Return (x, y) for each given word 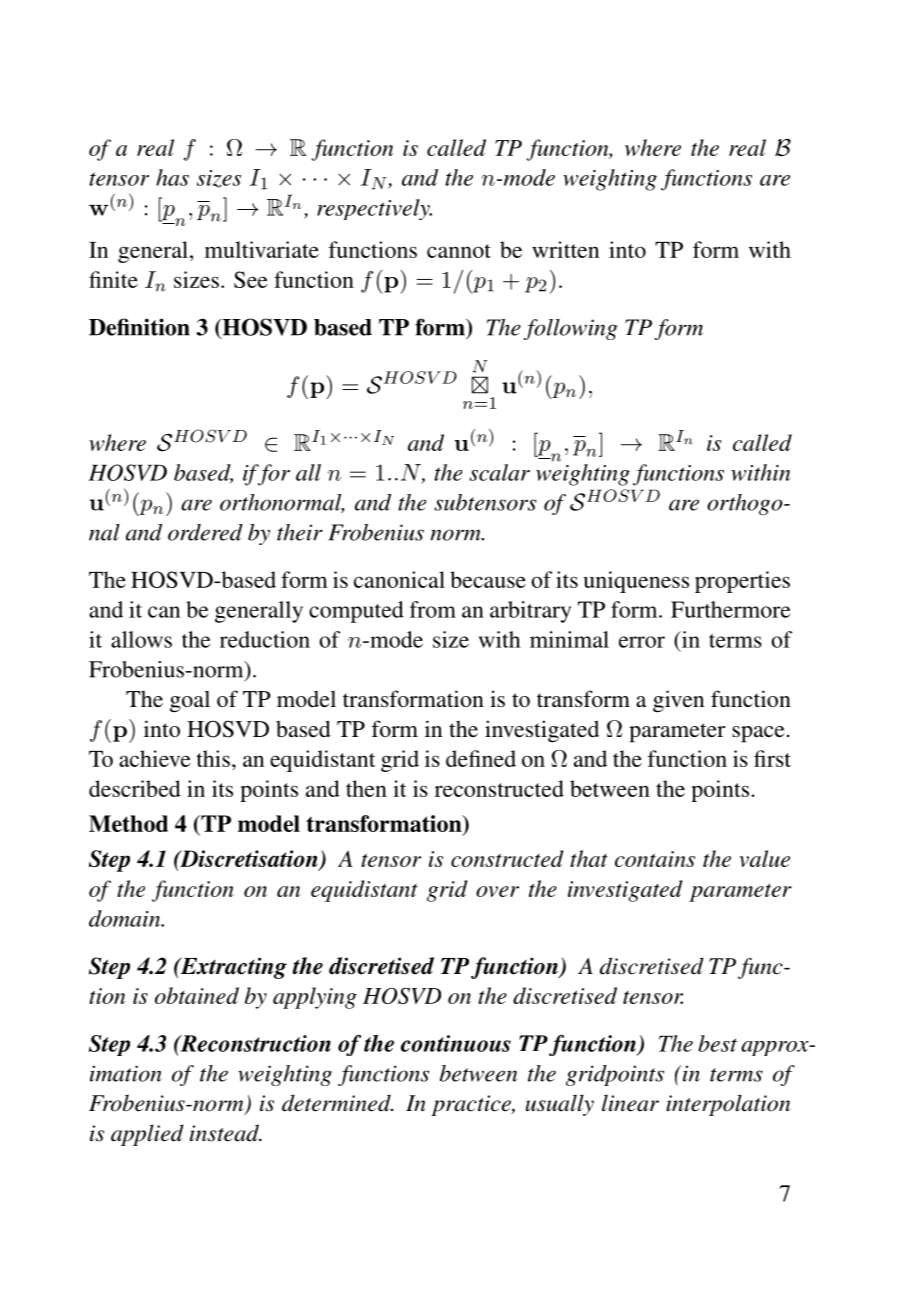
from (433, 609)
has (172, 177)
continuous (456, 1043)
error (642, 642)
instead (225, 1133)
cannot (459, 251)
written (565, 249)
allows (141, 639)
